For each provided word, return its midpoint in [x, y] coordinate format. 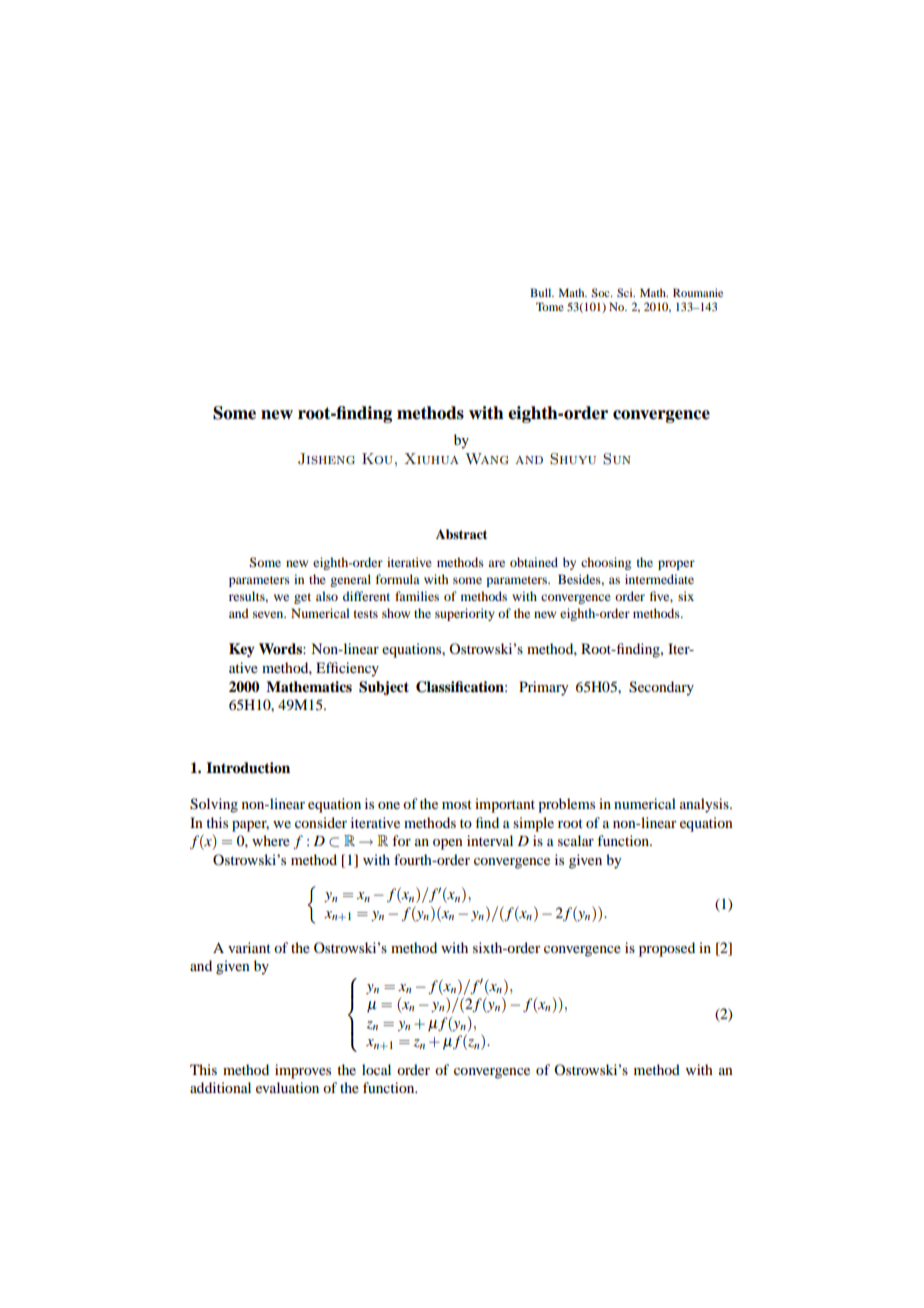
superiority [465, 614]
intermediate [659, 579]
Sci [626, 292]
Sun [617, 459]
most [457, 804]
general [350, 580]
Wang [486, 459]
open [448, 844]
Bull [542, 292]
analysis [705, 805]
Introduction [248, 767]
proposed [667, 949]
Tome [550, 306]
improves [303, 1071]
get [302, 598]
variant [249, 947]
